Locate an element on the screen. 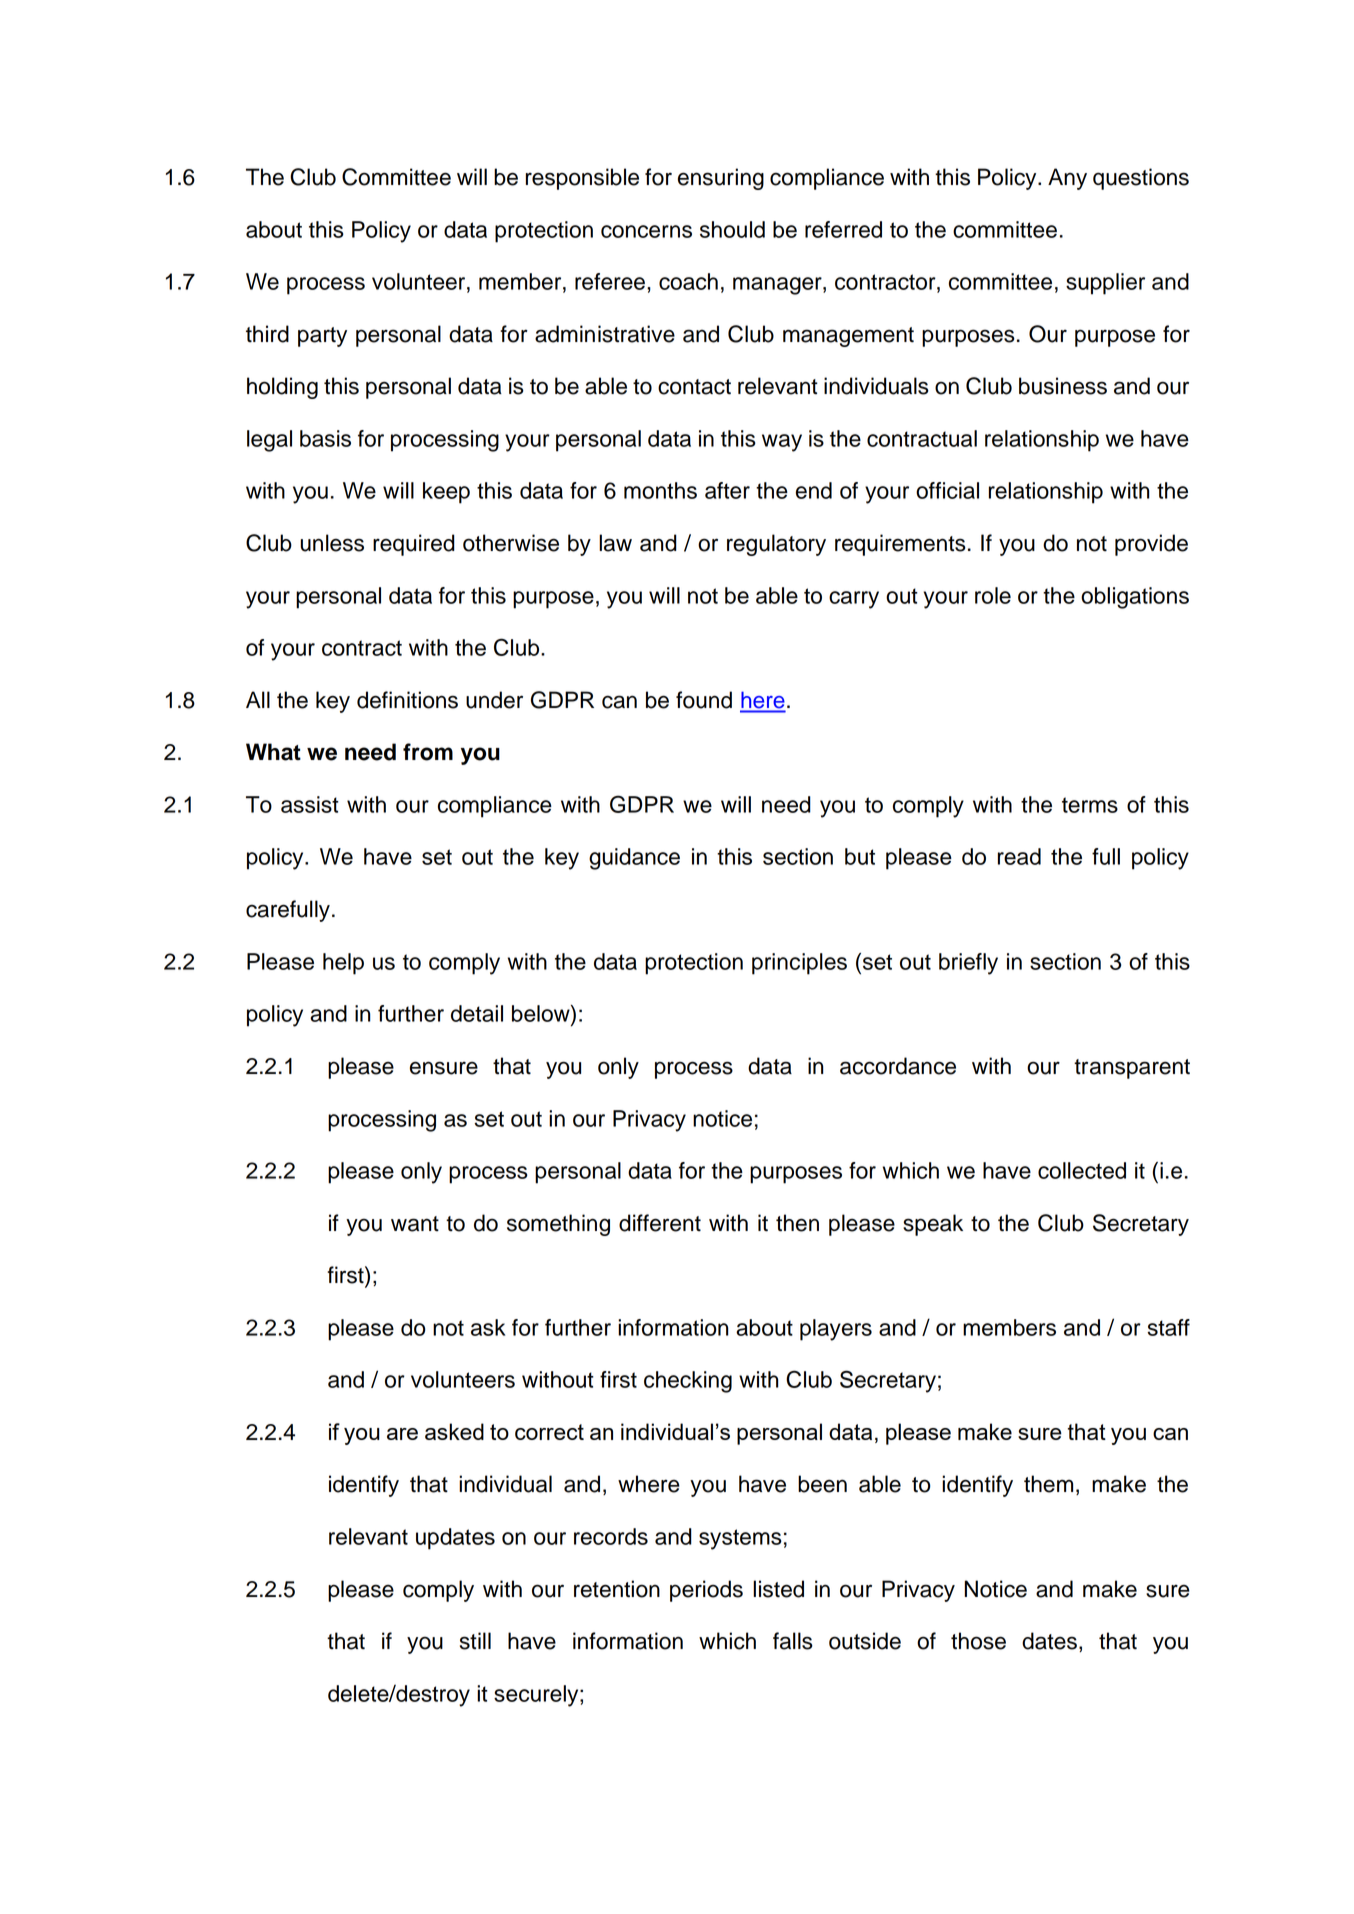 The image size is (1354, 1914). party is located at coordinates (322, 337).
